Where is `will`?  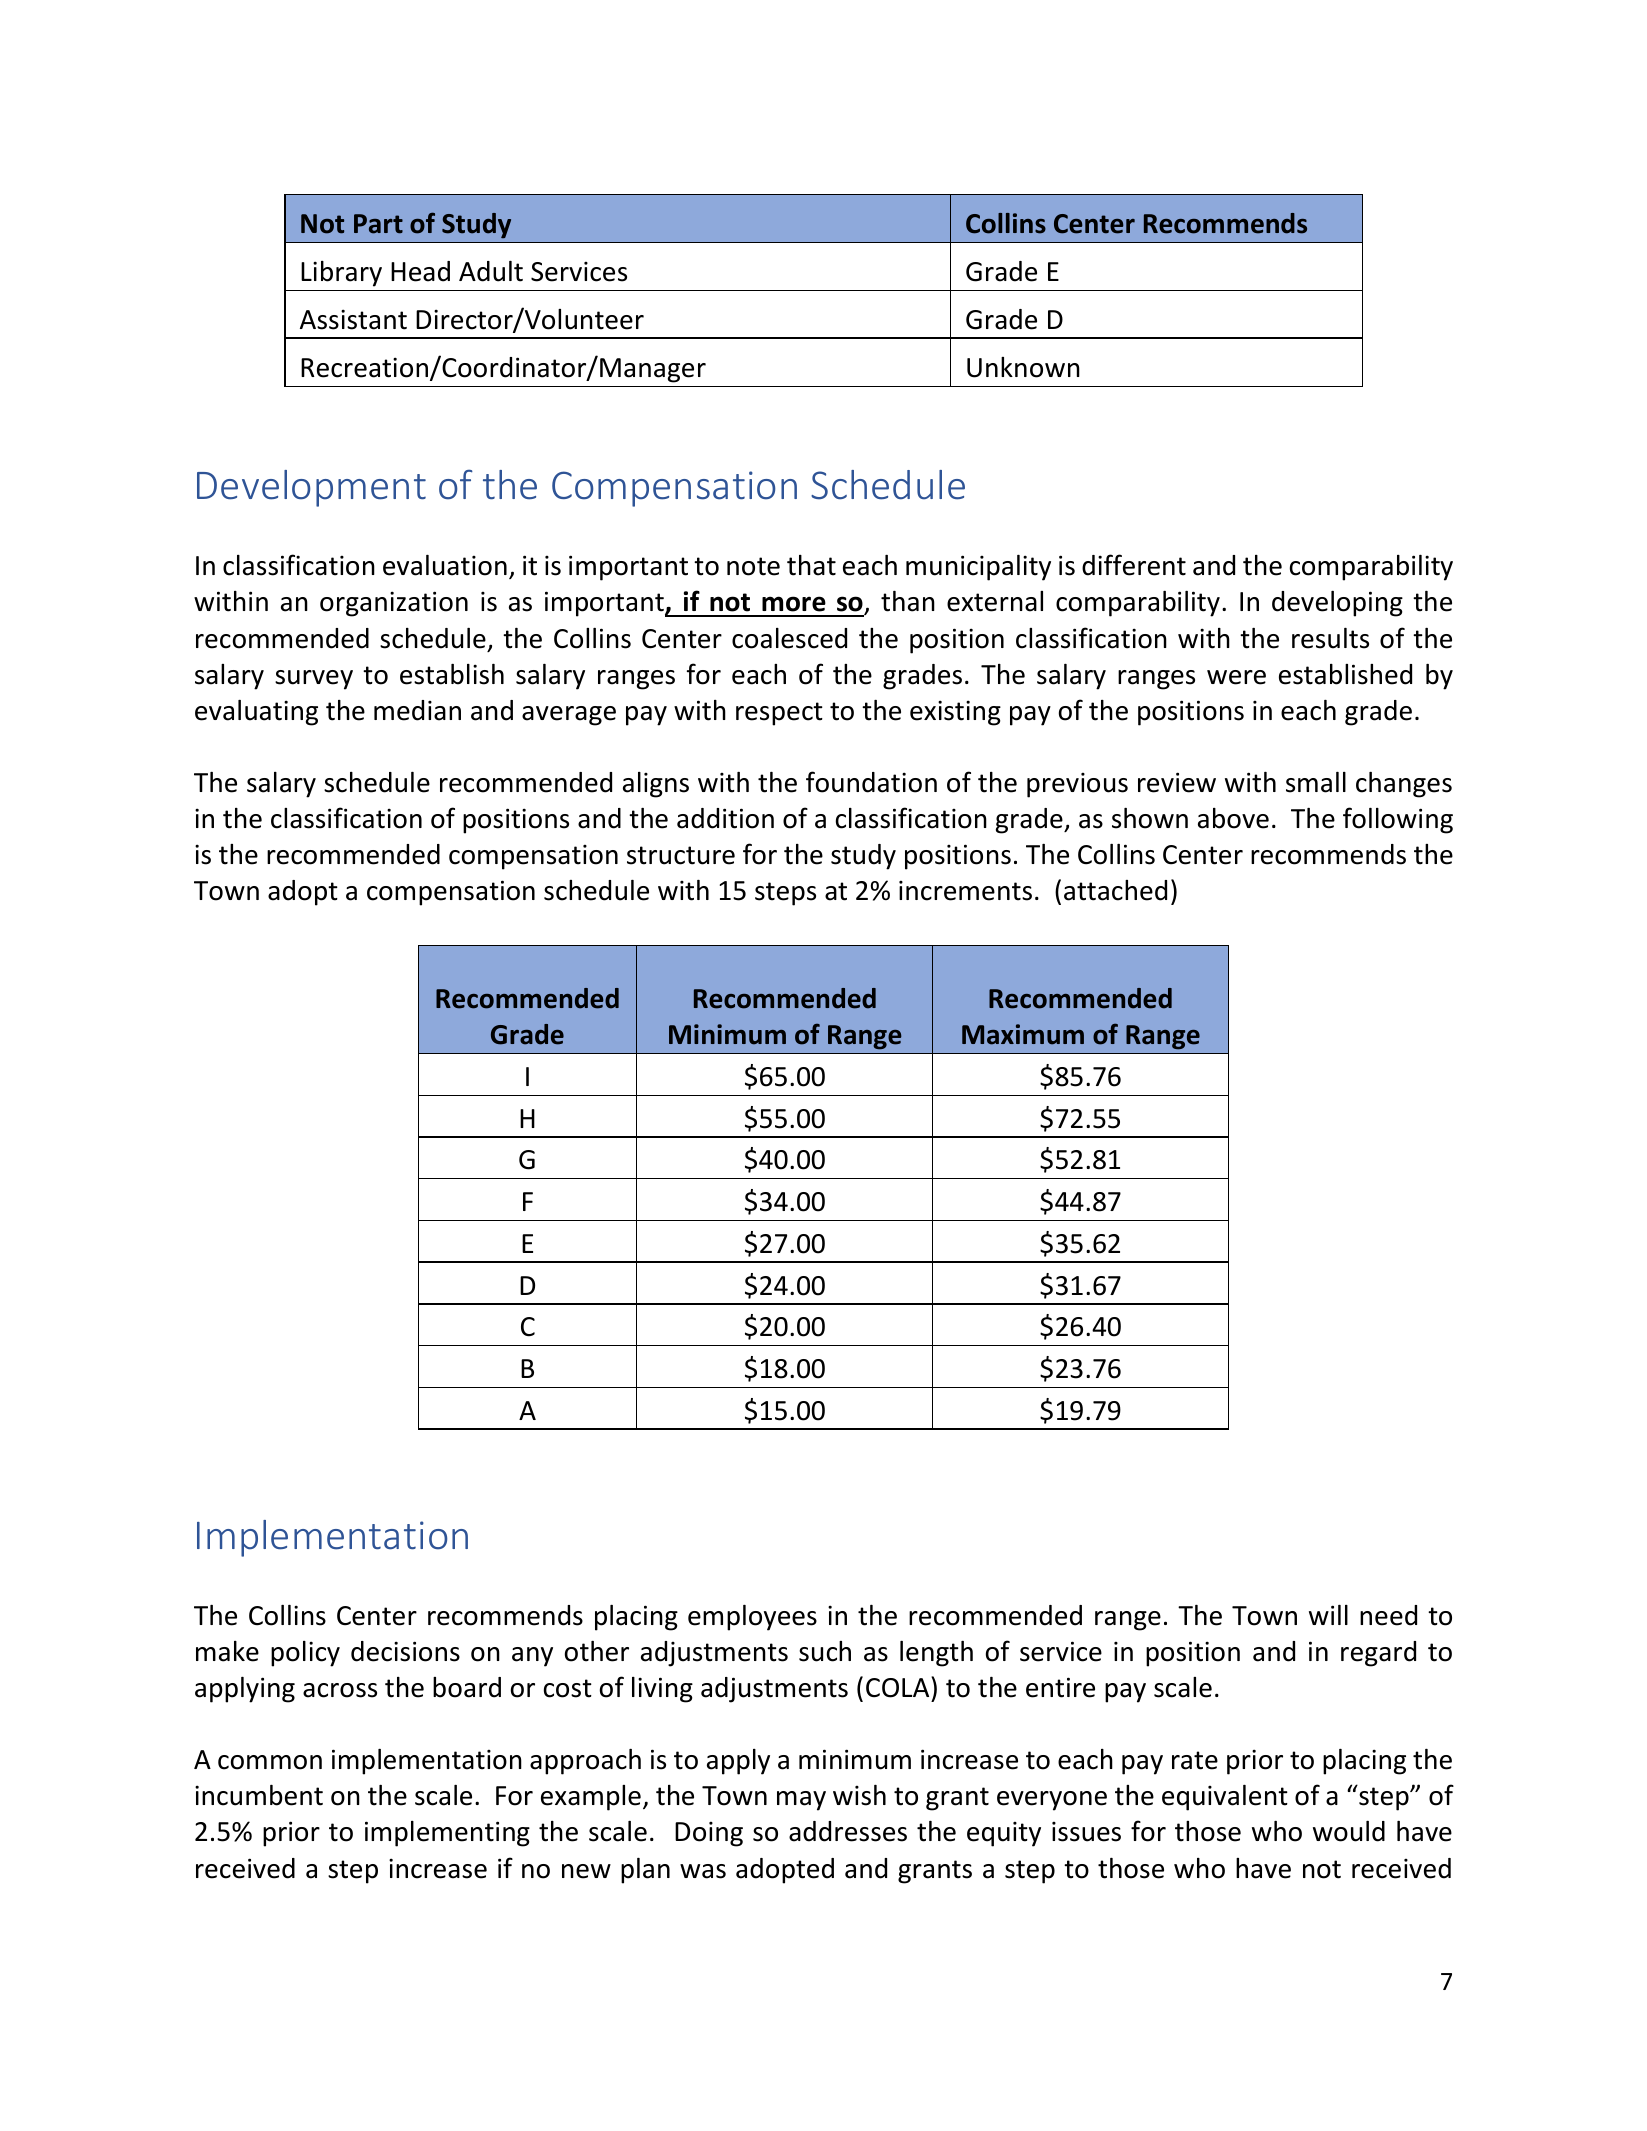 will is located at coordinates (1328, 1615).
